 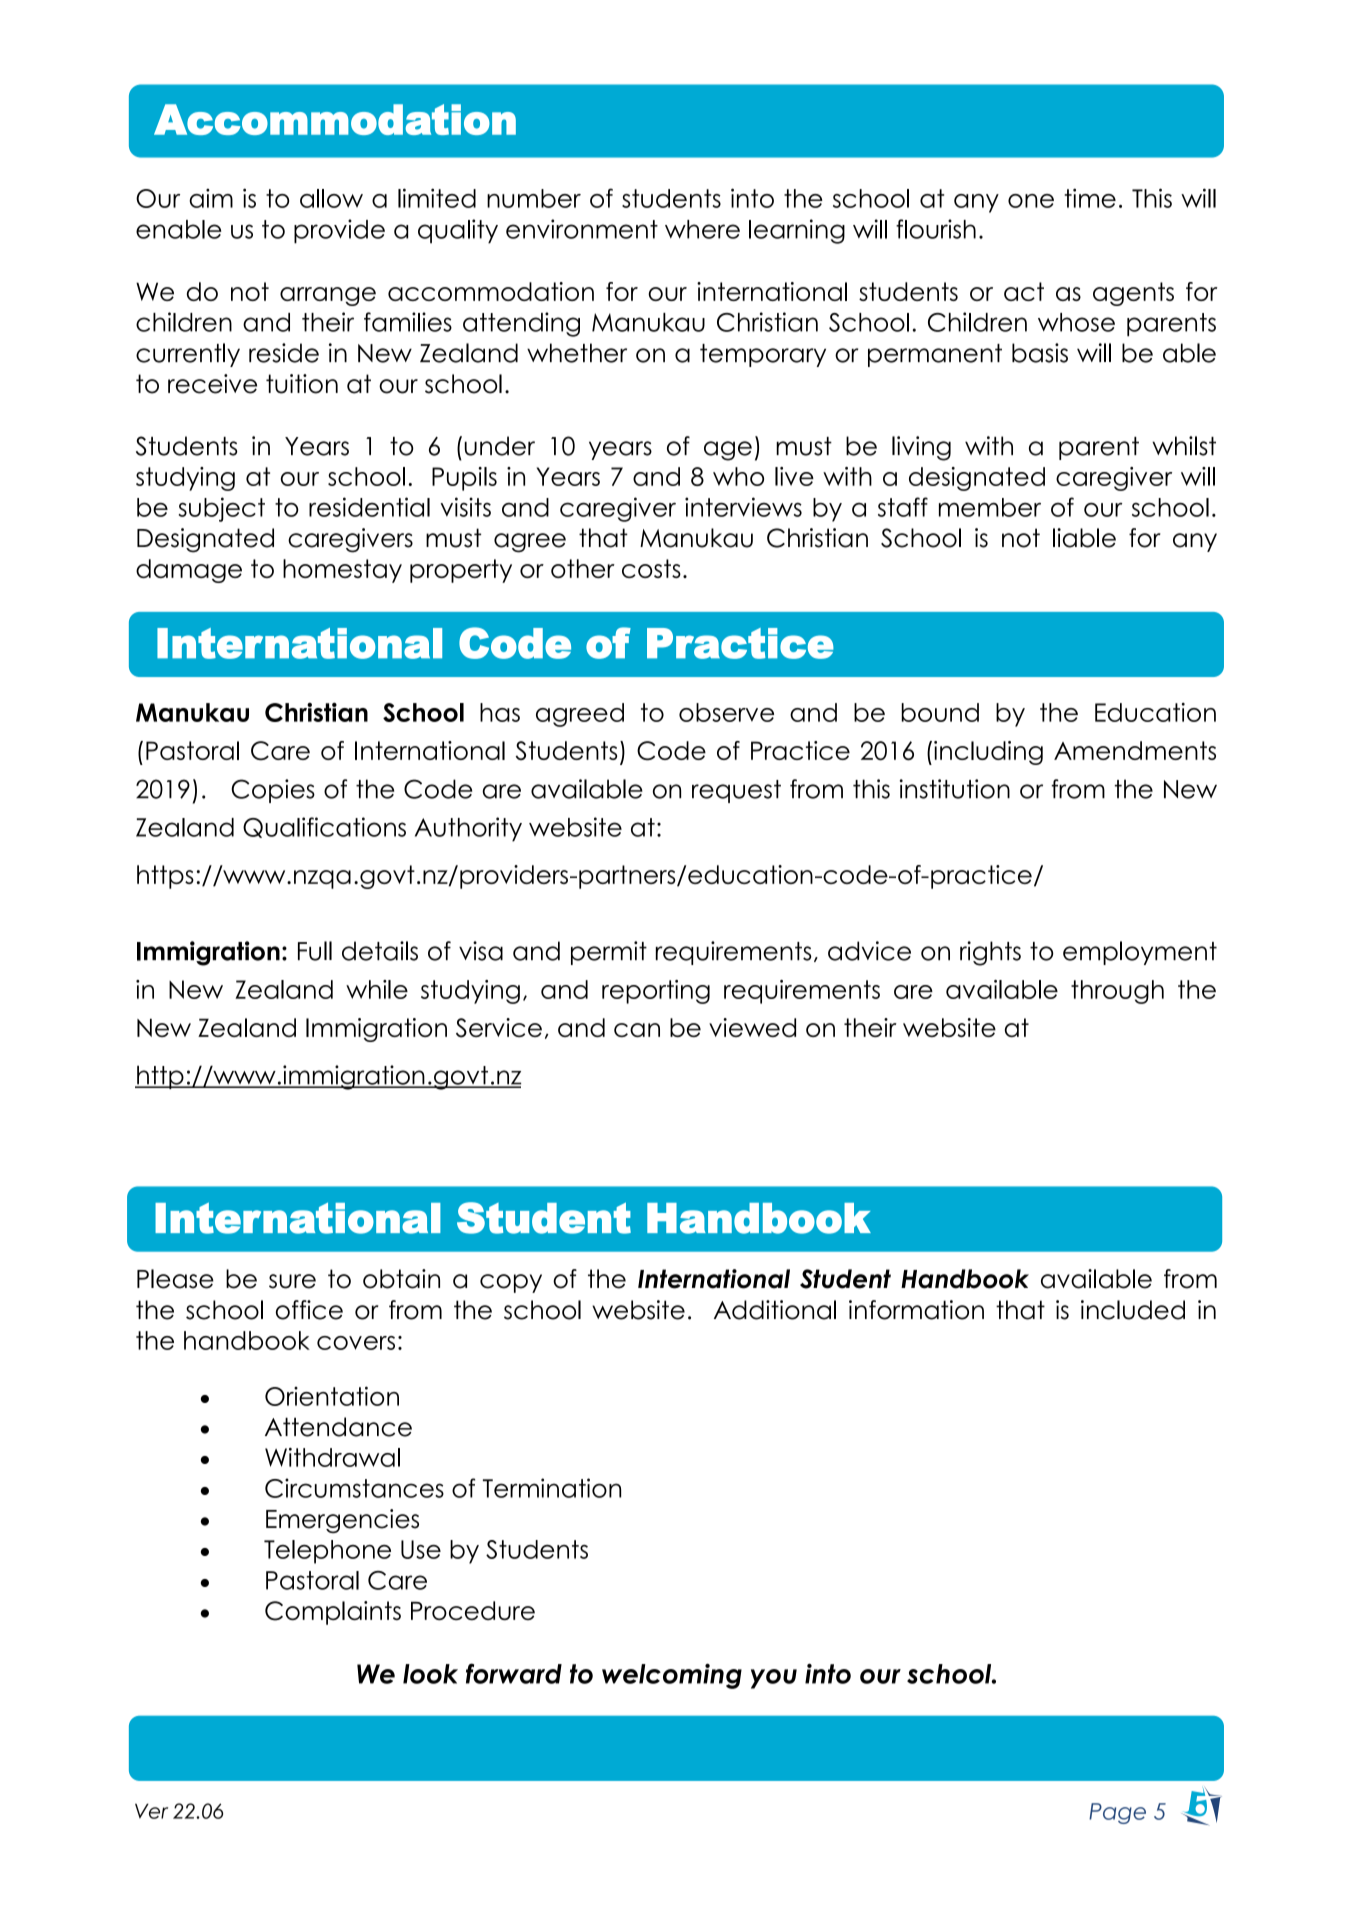 I want to click on look, so click(x=430, y=1674).
